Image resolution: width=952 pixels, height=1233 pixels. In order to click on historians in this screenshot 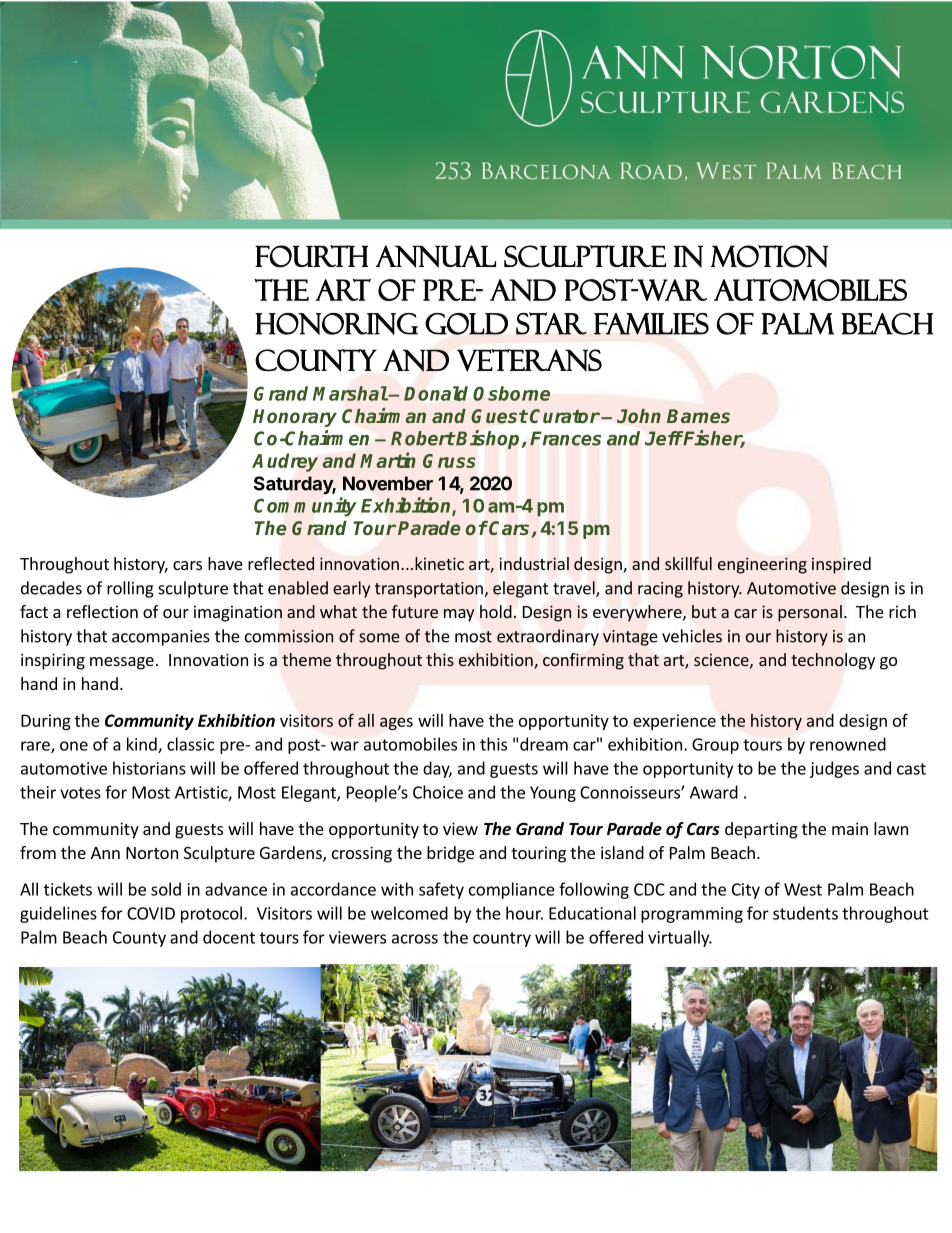, I will do `click(149, 768)`.
